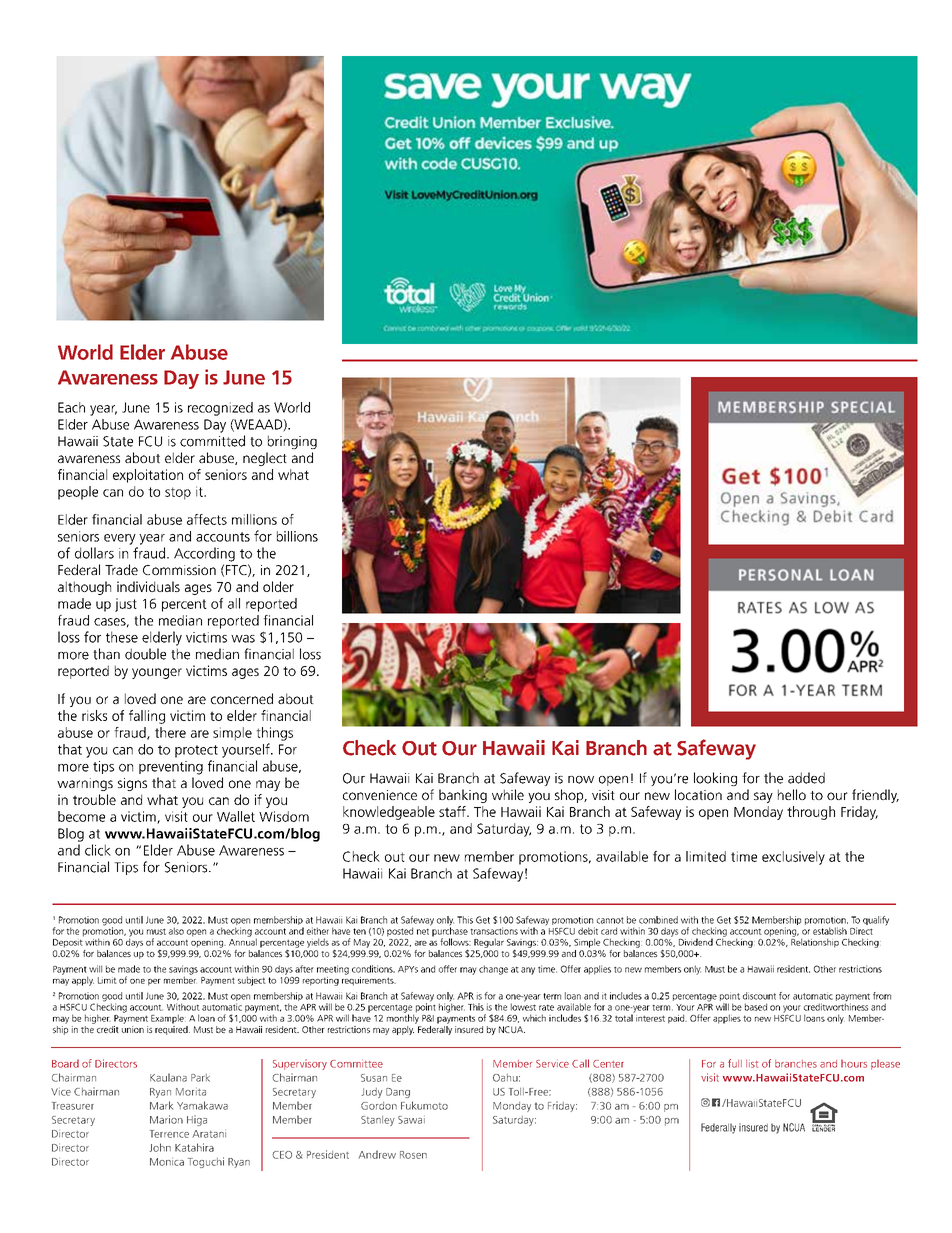 This image has width=952, height=1233. What do you see at coordinates (169, 1134) in the image?
I see `Terrence` at bounding box center [169, 1134].
